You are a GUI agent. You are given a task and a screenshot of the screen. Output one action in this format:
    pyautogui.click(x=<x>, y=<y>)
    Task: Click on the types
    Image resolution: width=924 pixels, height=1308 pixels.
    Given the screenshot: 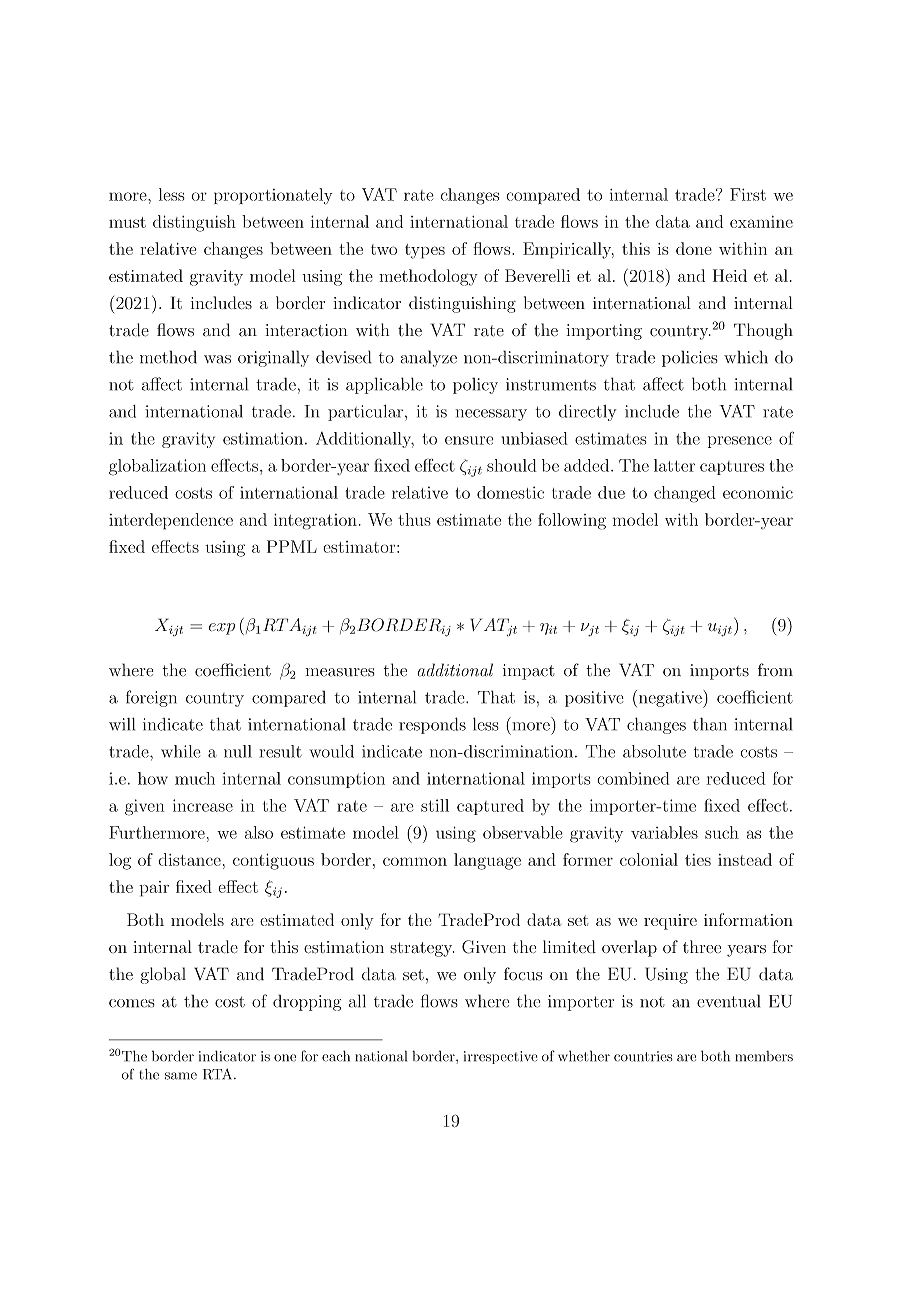 What is the action you would take?
    pyautogui.click(x=425, y=251)
